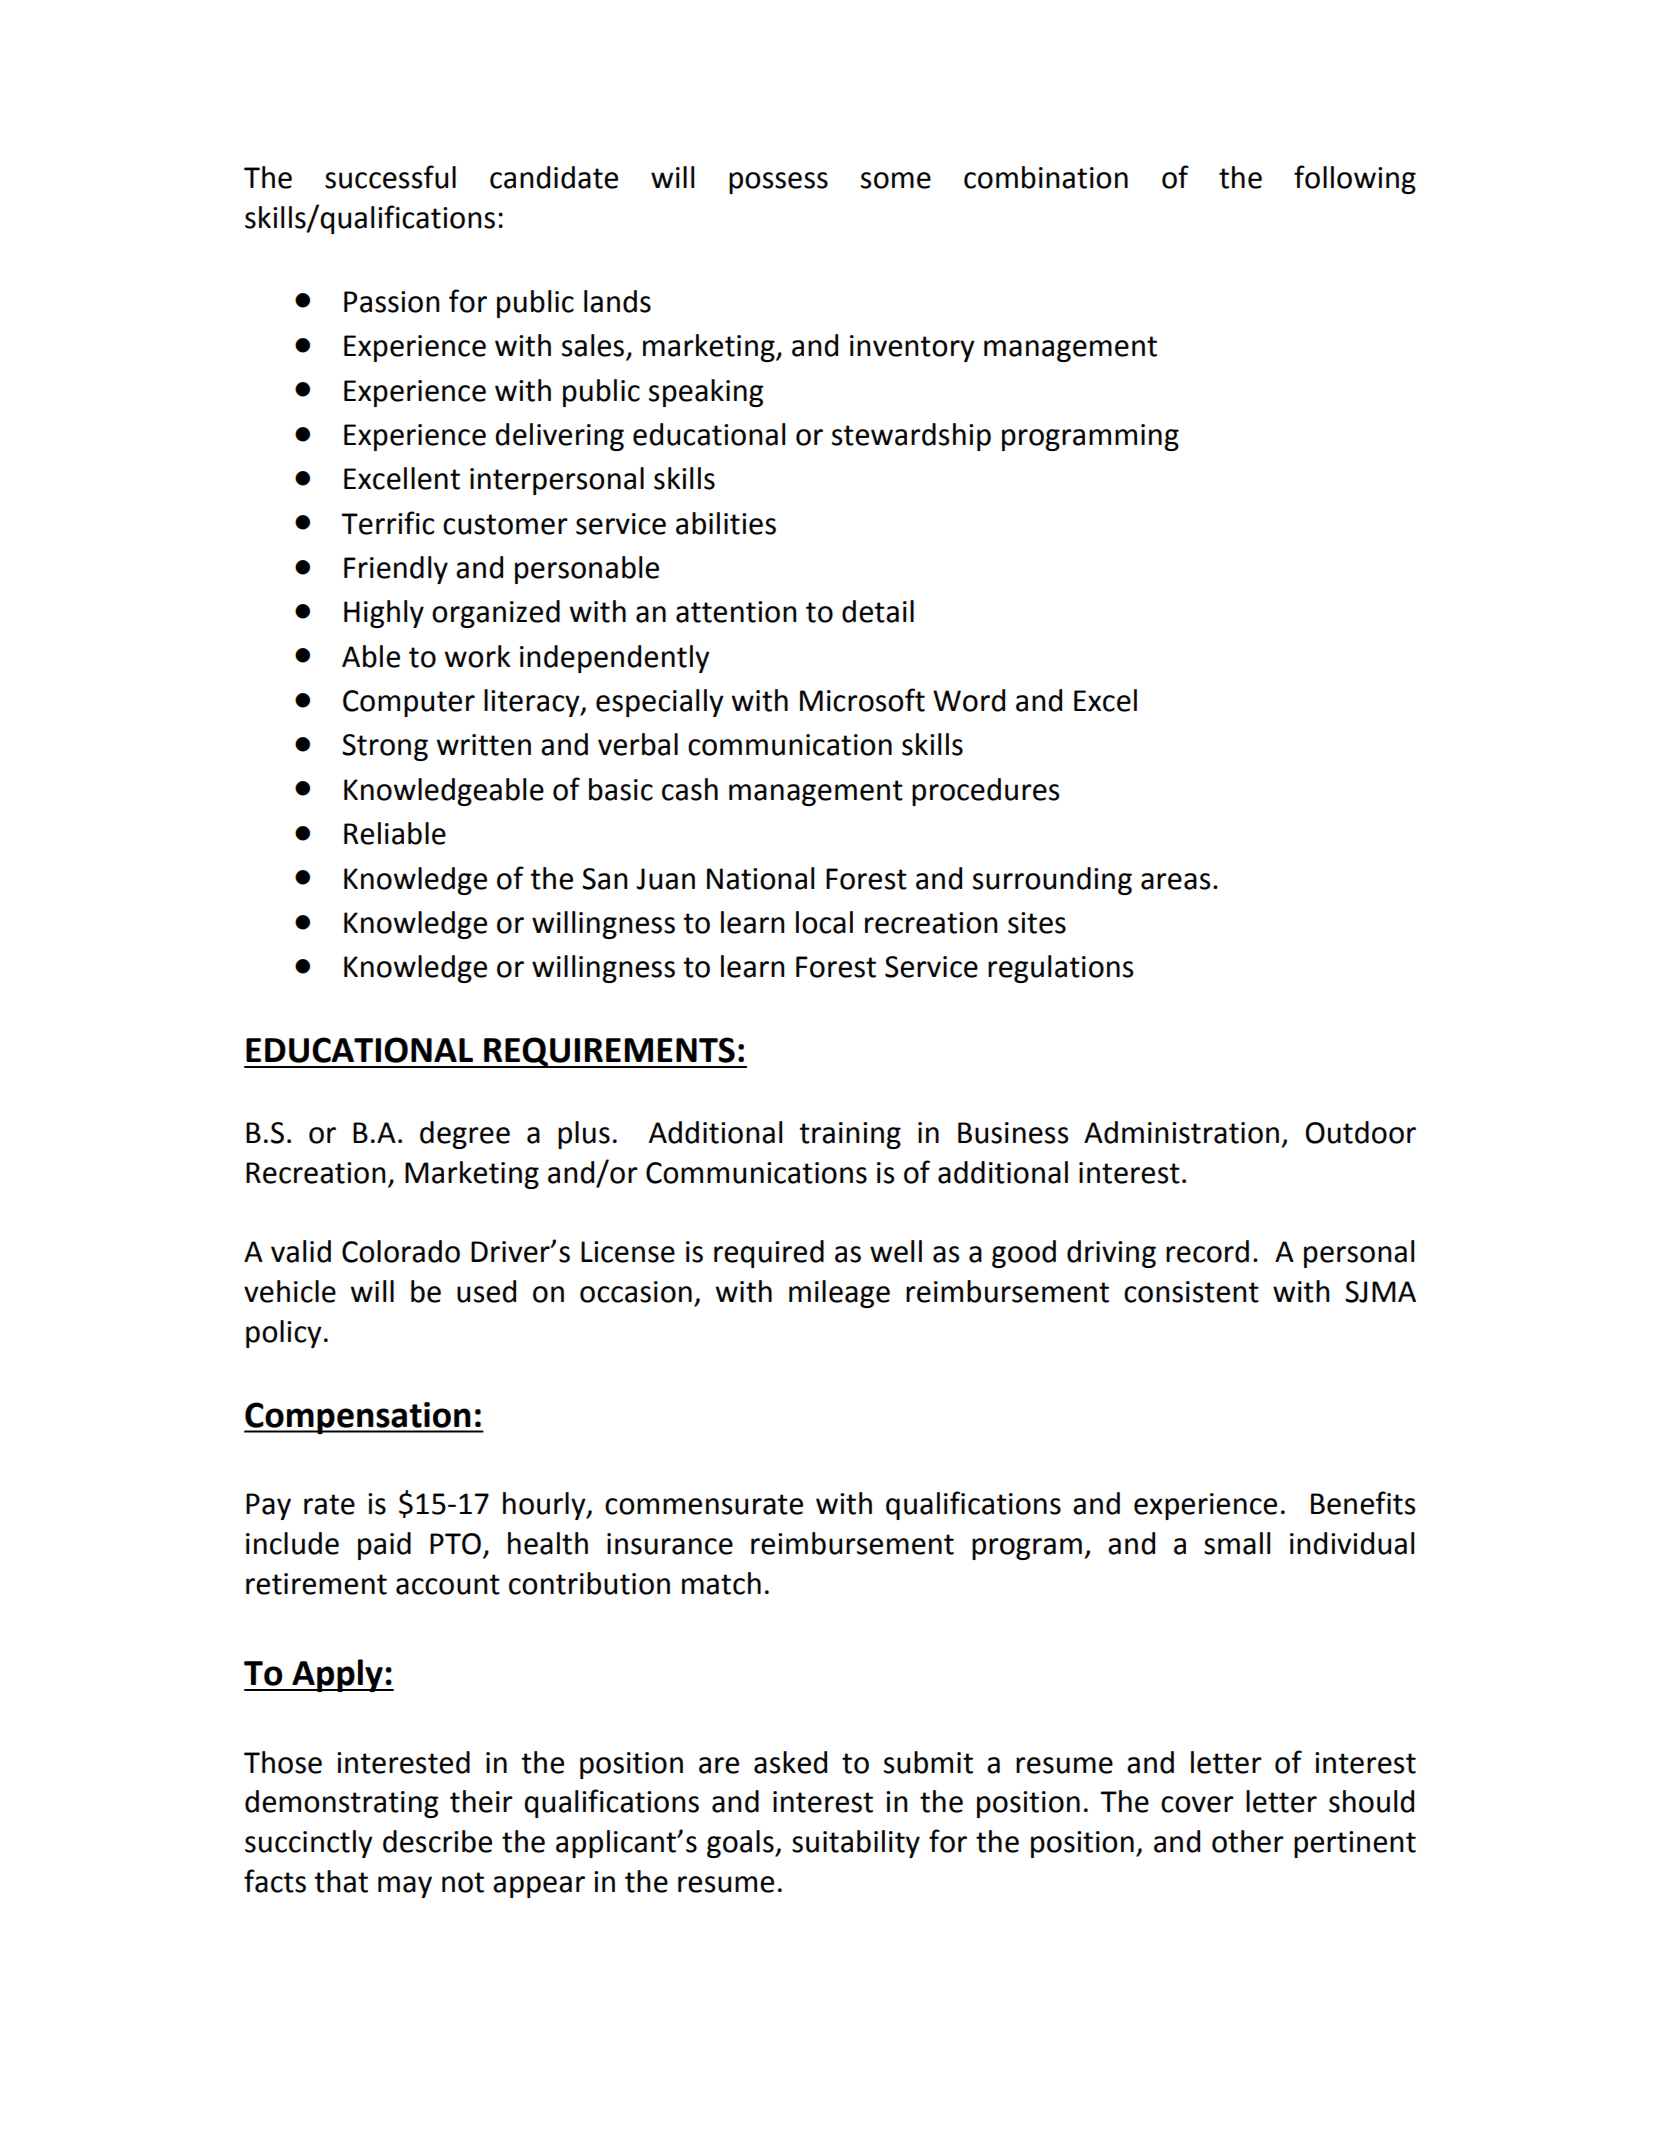 The image size is (1661, 2150). What do you see at coordinates (778, 183) in the screenshot?
I see `possess` at bounding box center [778, 183].
